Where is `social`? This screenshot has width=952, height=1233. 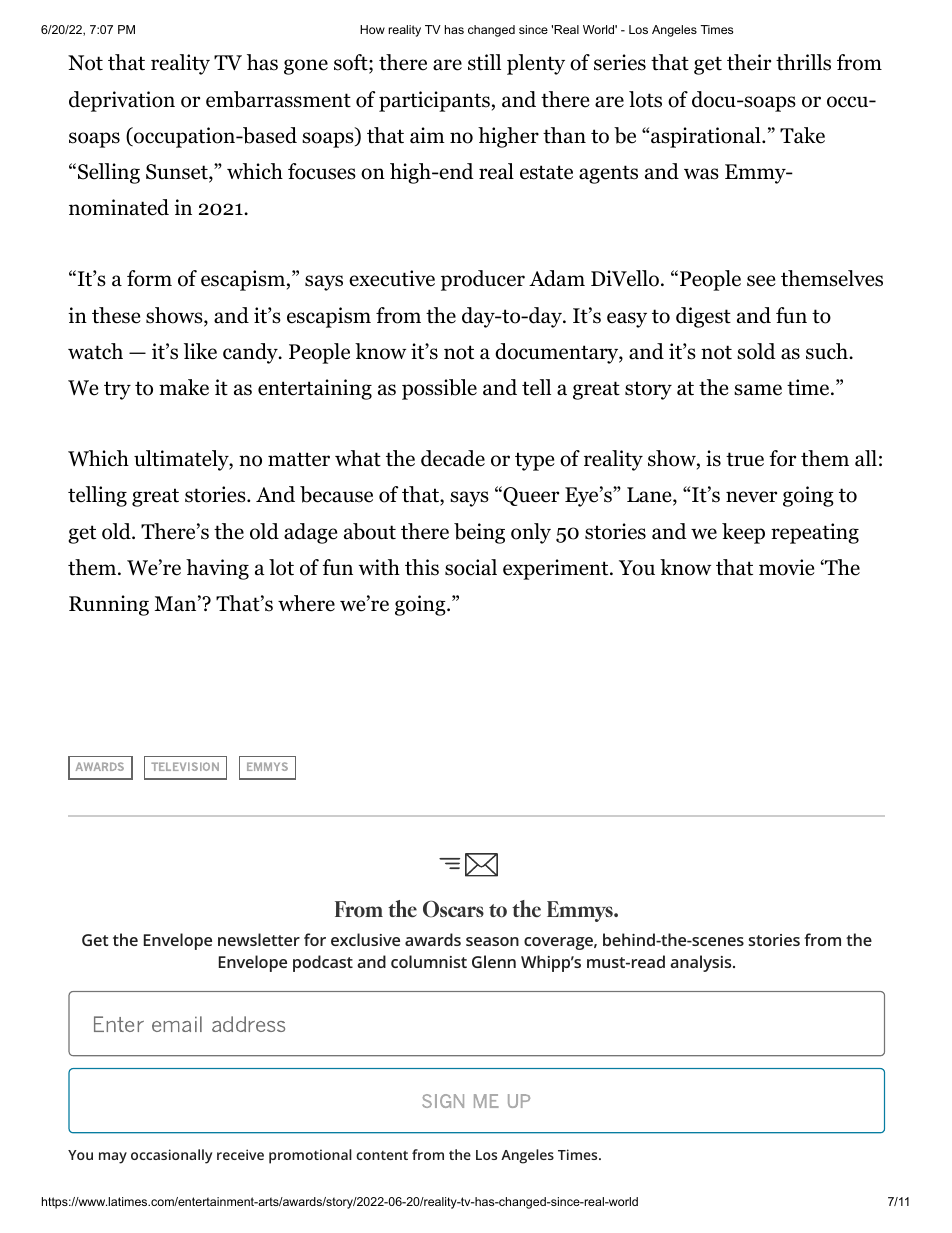
social is located at coordinates (471, 567).
